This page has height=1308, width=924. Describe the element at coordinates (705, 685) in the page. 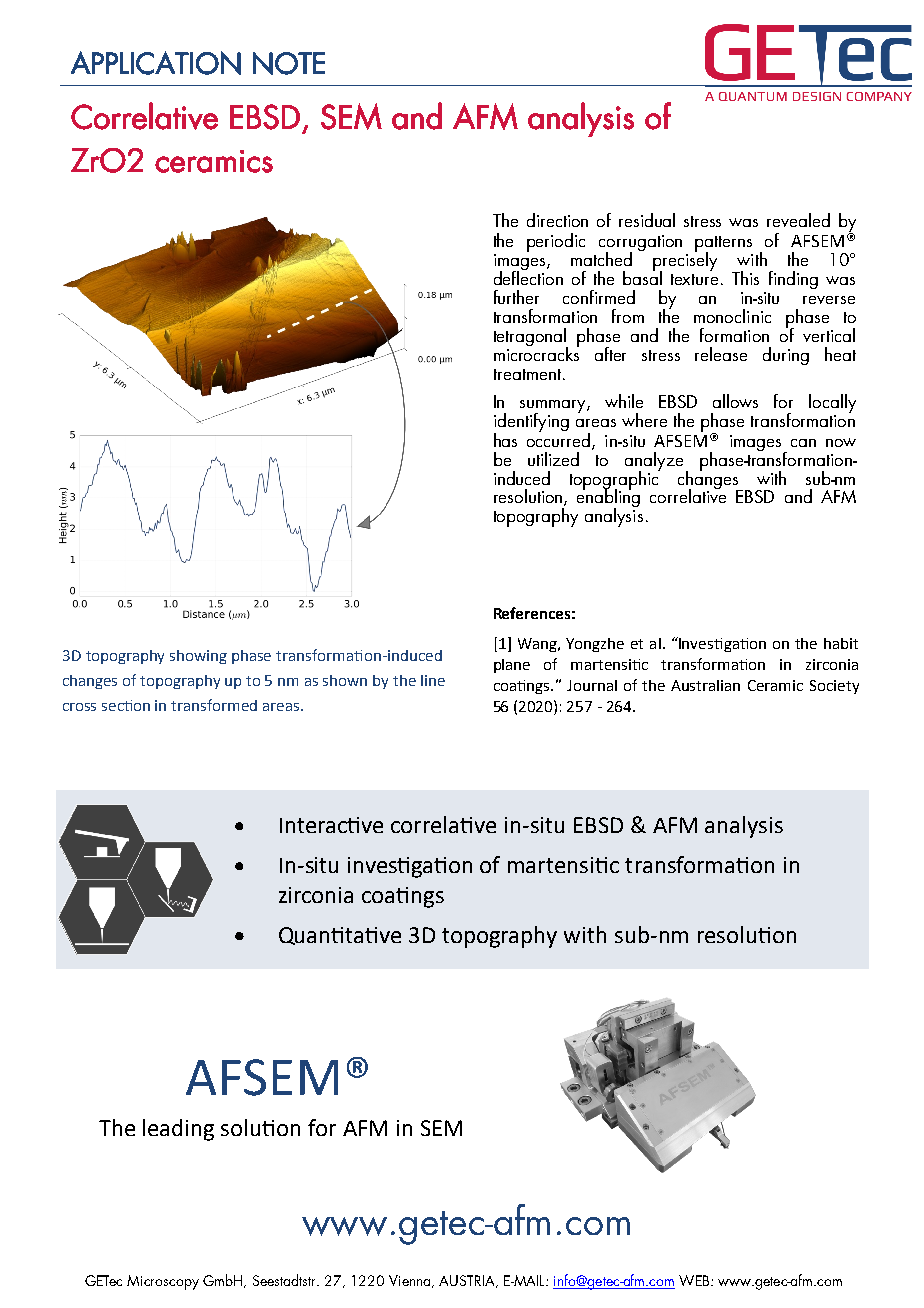

I see `Australian` at that location.
